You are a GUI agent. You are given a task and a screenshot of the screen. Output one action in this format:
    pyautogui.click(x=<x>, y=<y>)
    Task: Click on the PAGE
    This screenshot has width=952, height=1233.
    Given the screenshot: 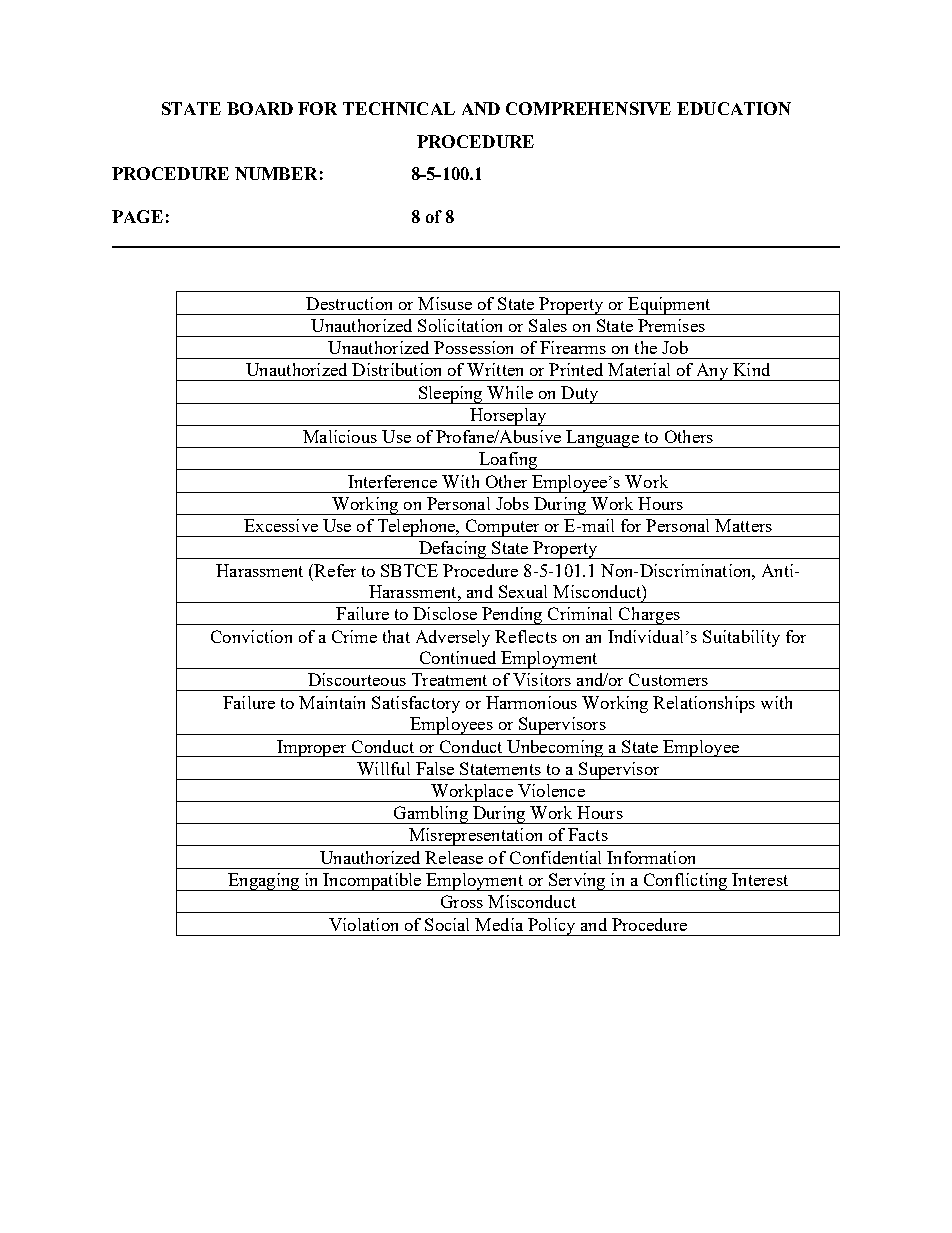 What is the action you would take?
    pyautogui.click(x=137, y=216)
